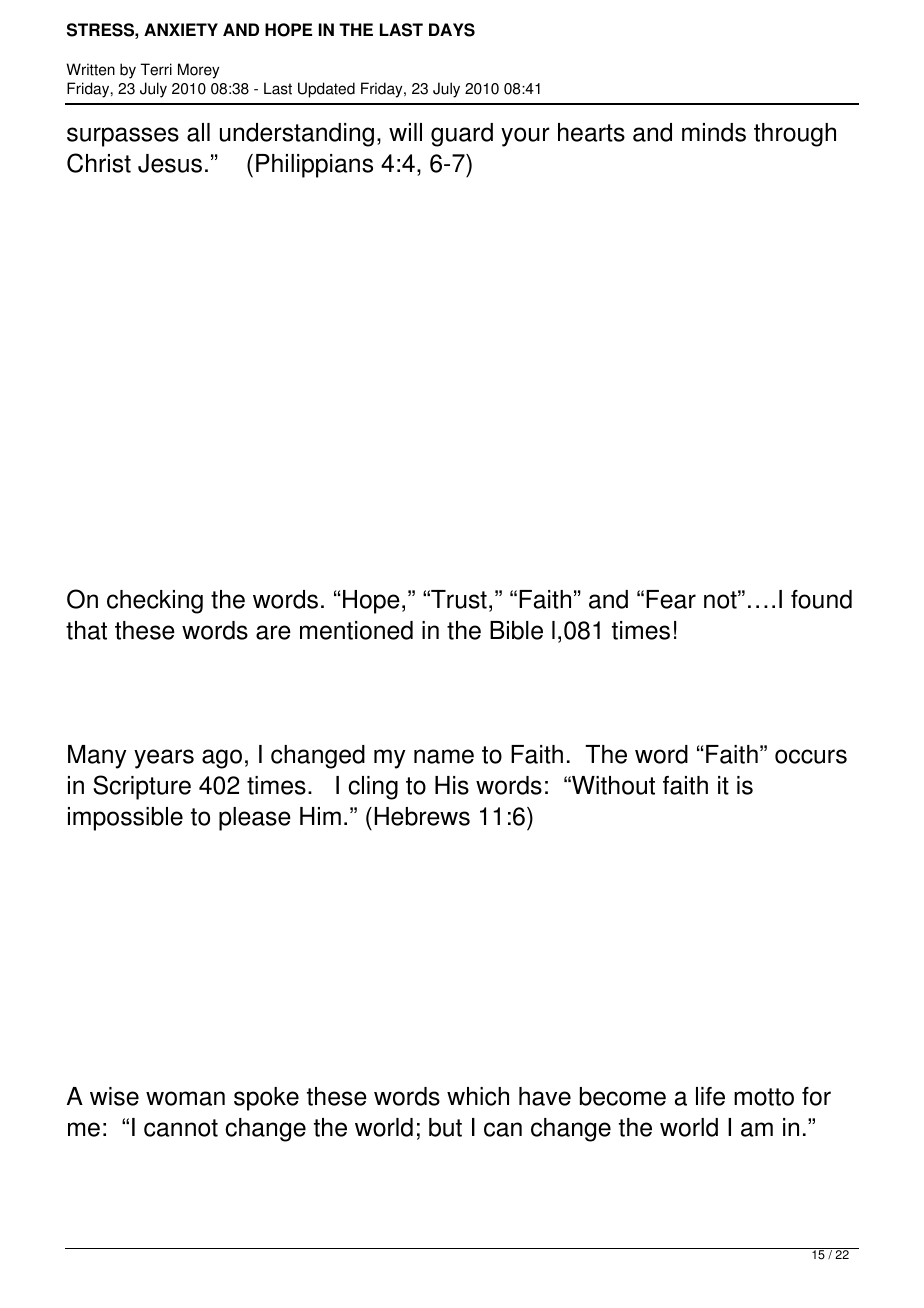 The image size is (924, 1308). Describe the element at coordinates (714, 132) in the document. I see `minds` at that location.
